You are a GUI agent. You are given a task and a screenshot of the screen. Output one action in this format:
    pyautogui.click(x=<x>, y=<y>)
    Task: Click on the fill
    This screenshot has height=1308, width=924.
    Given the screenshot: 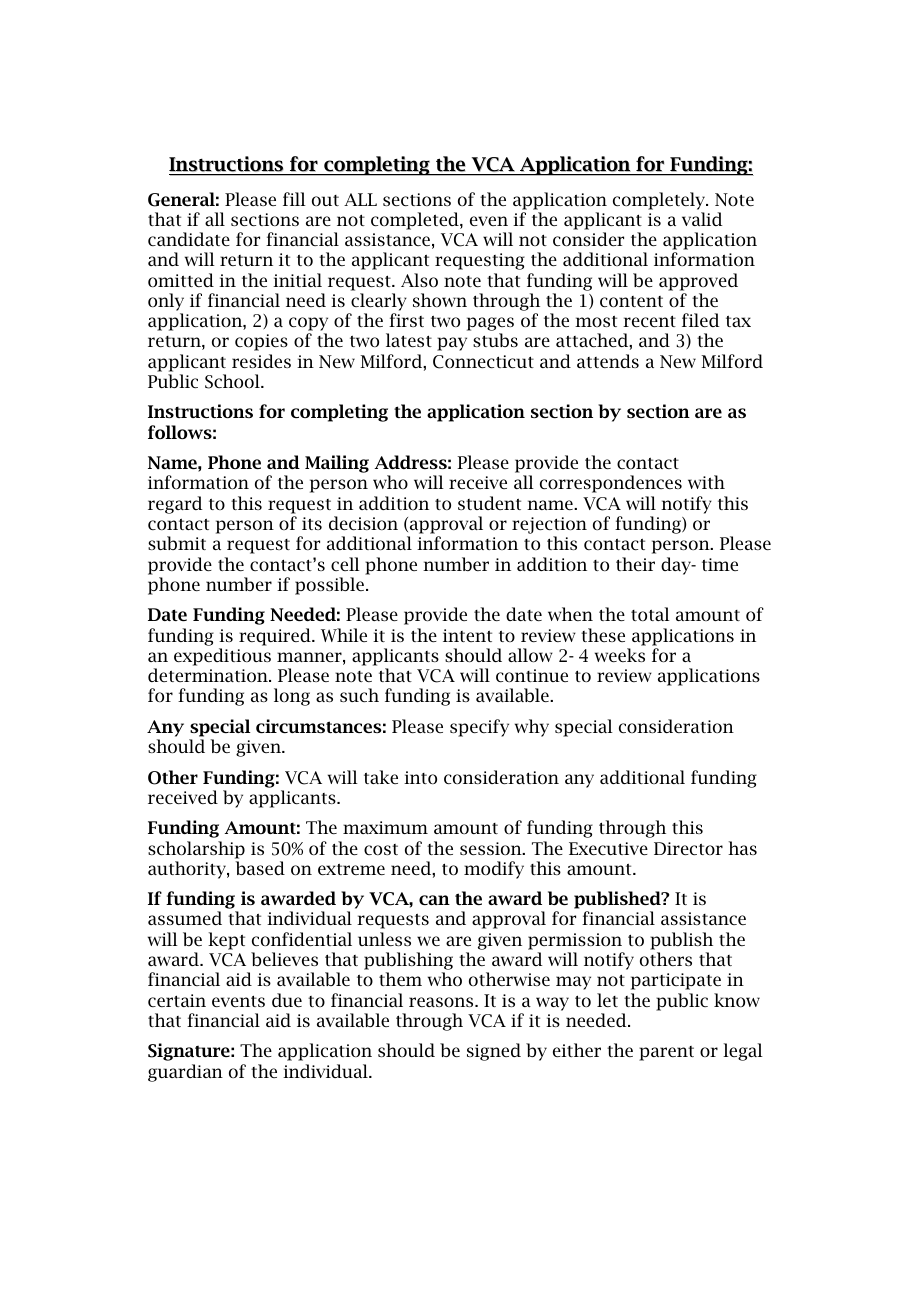 What is the action you would take?
    pyautogui.click(x=294, y=199)
